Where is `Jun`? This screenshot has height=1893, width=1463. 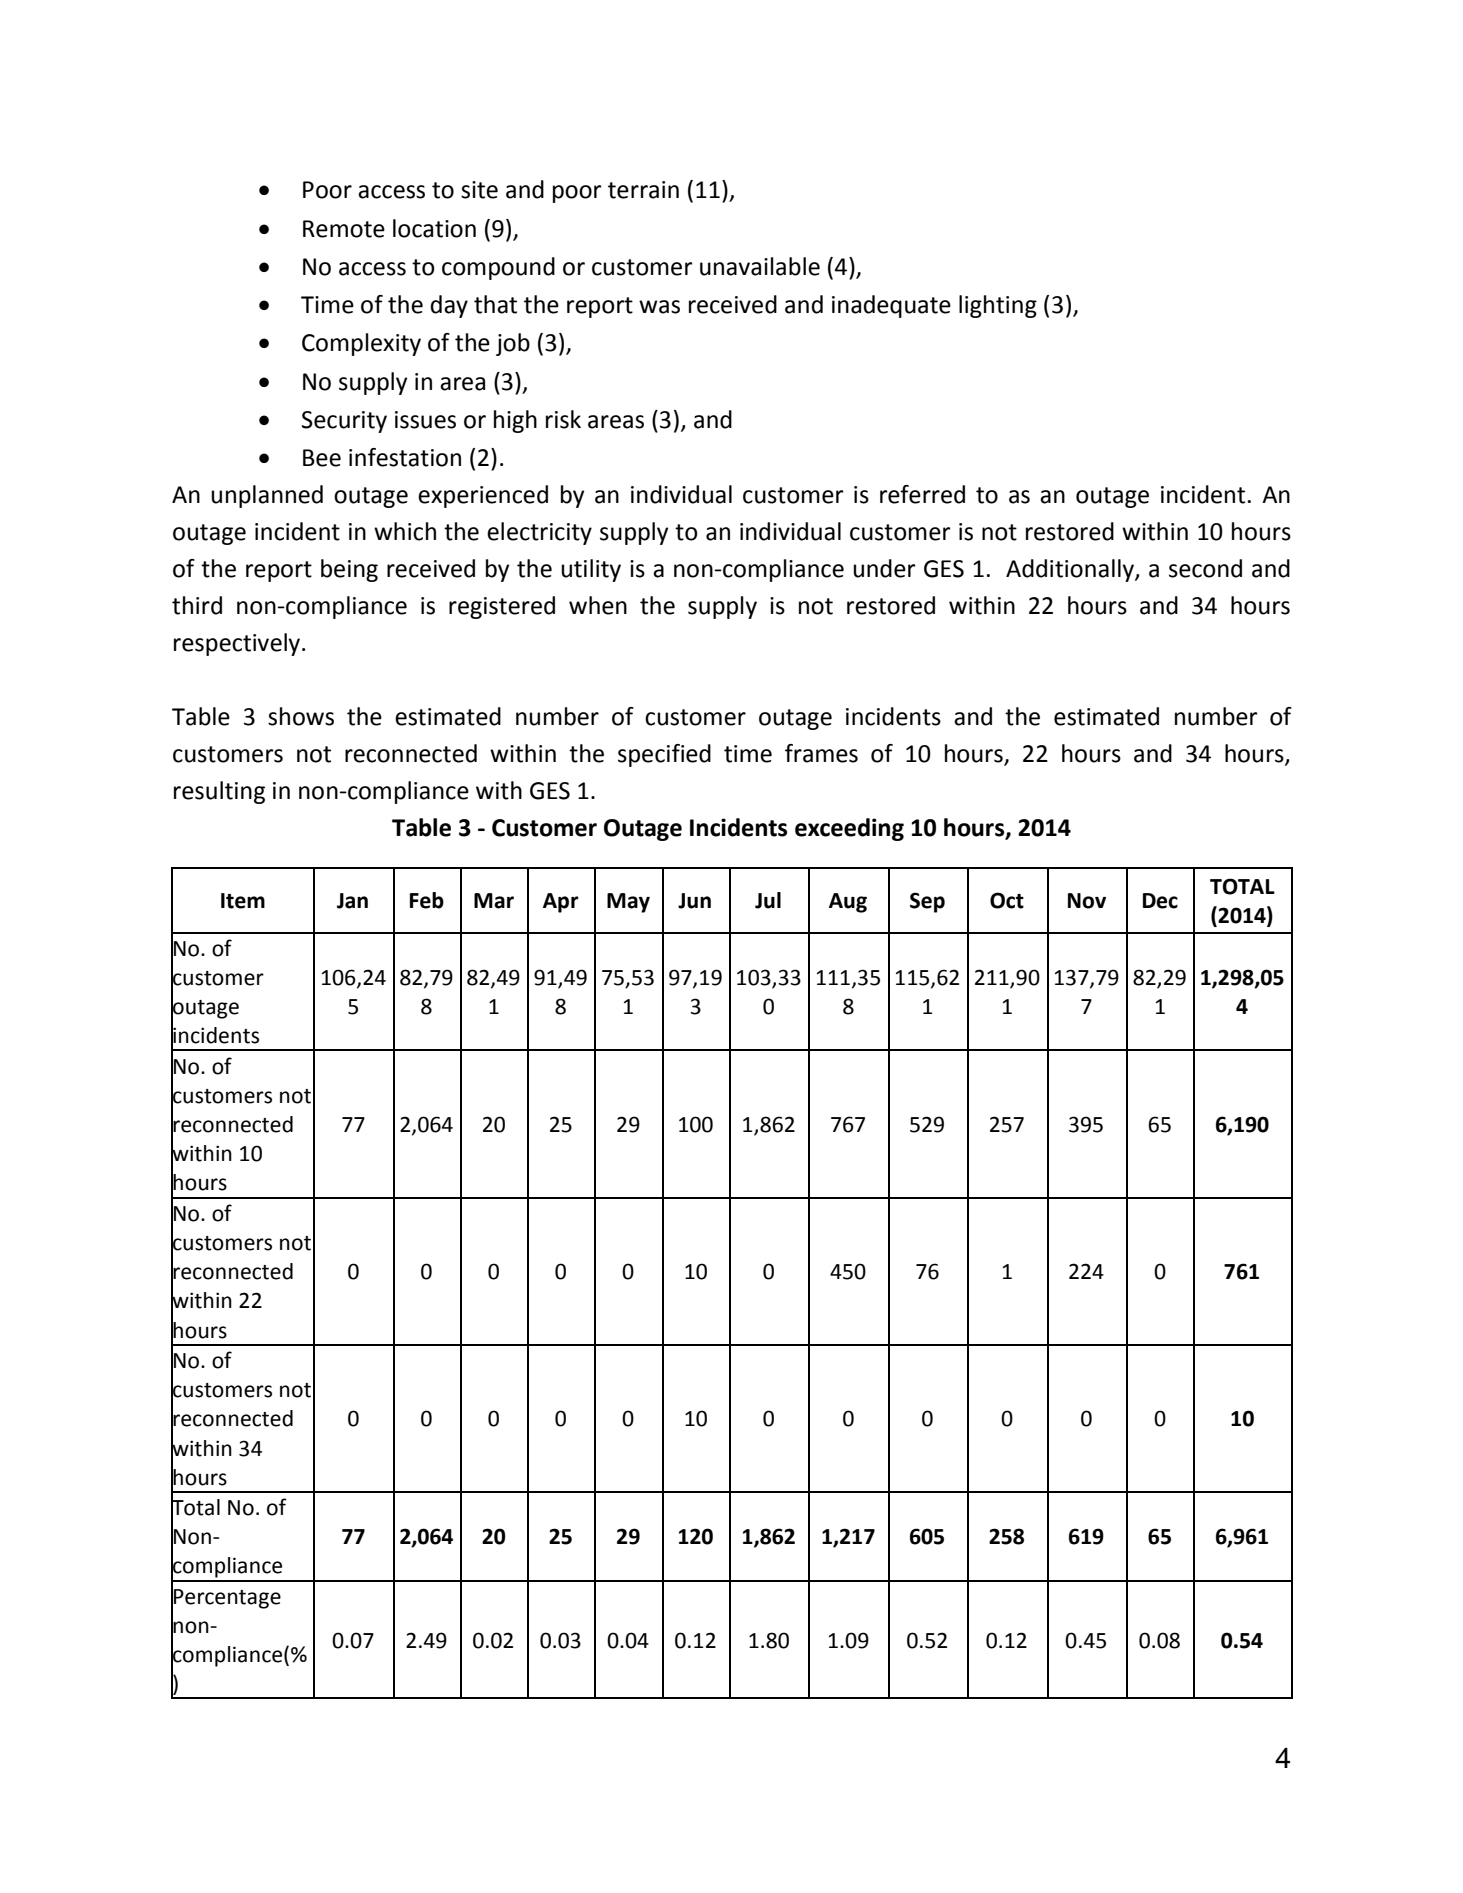 Jun is located at coordinates (694, 901).
